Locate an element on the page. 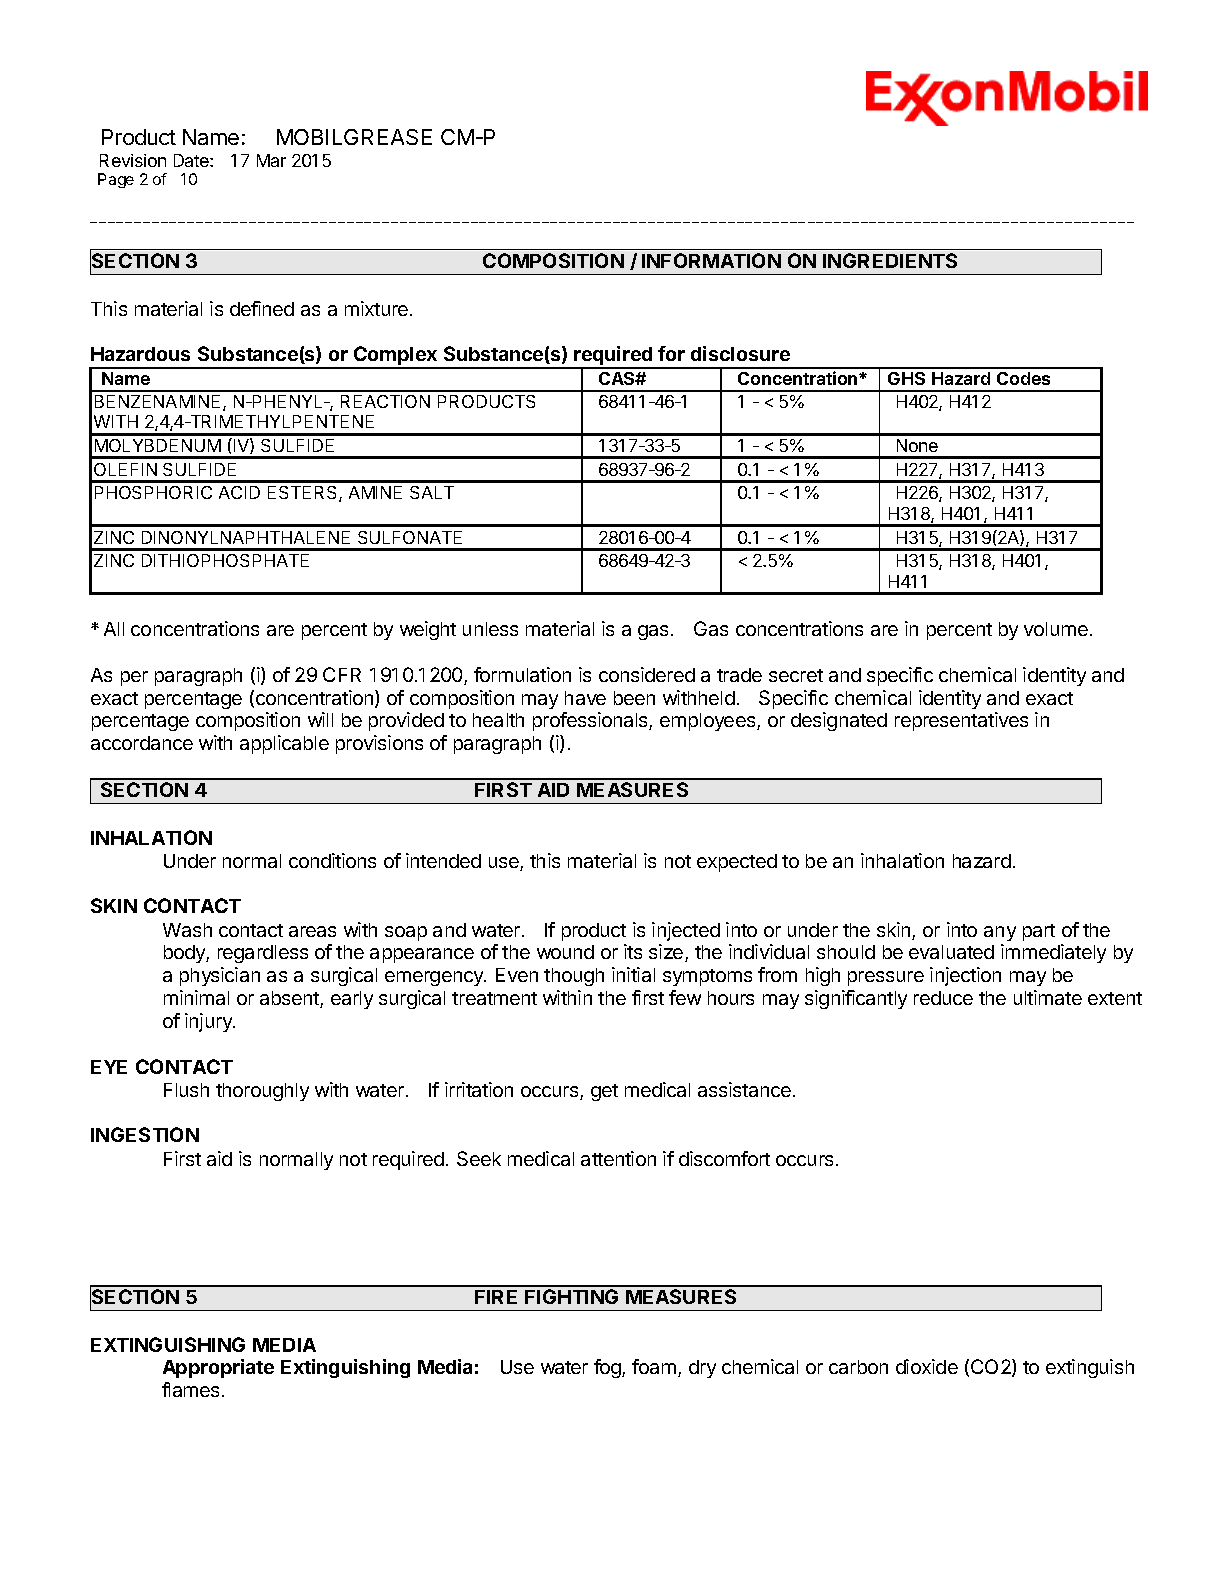 This image has height=1577, width=1219. been is located at coordinates (634, 698).
